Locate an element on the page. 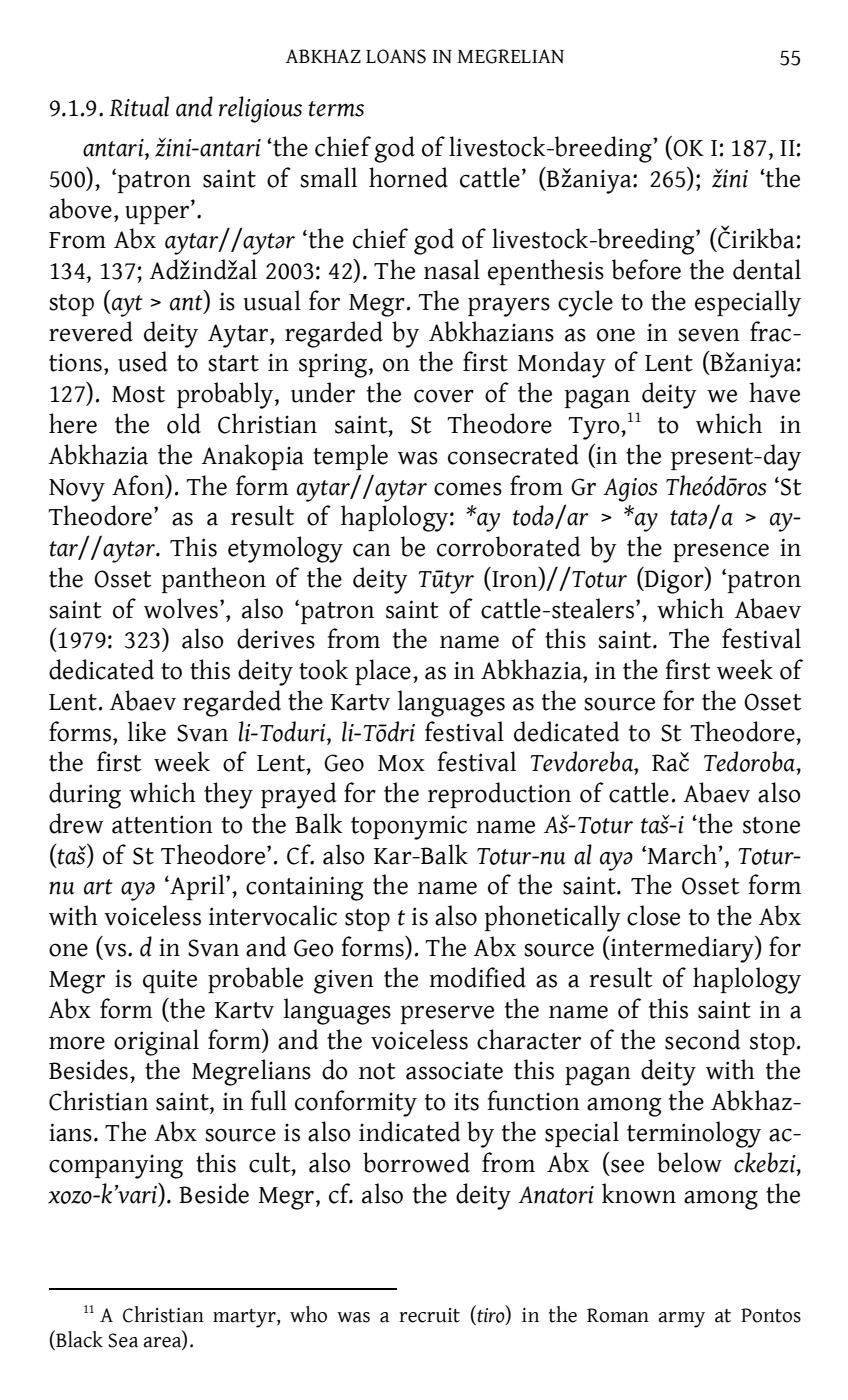 The height and width of the document is (1400, 848). associate is located at coordinates (454, 1070).
